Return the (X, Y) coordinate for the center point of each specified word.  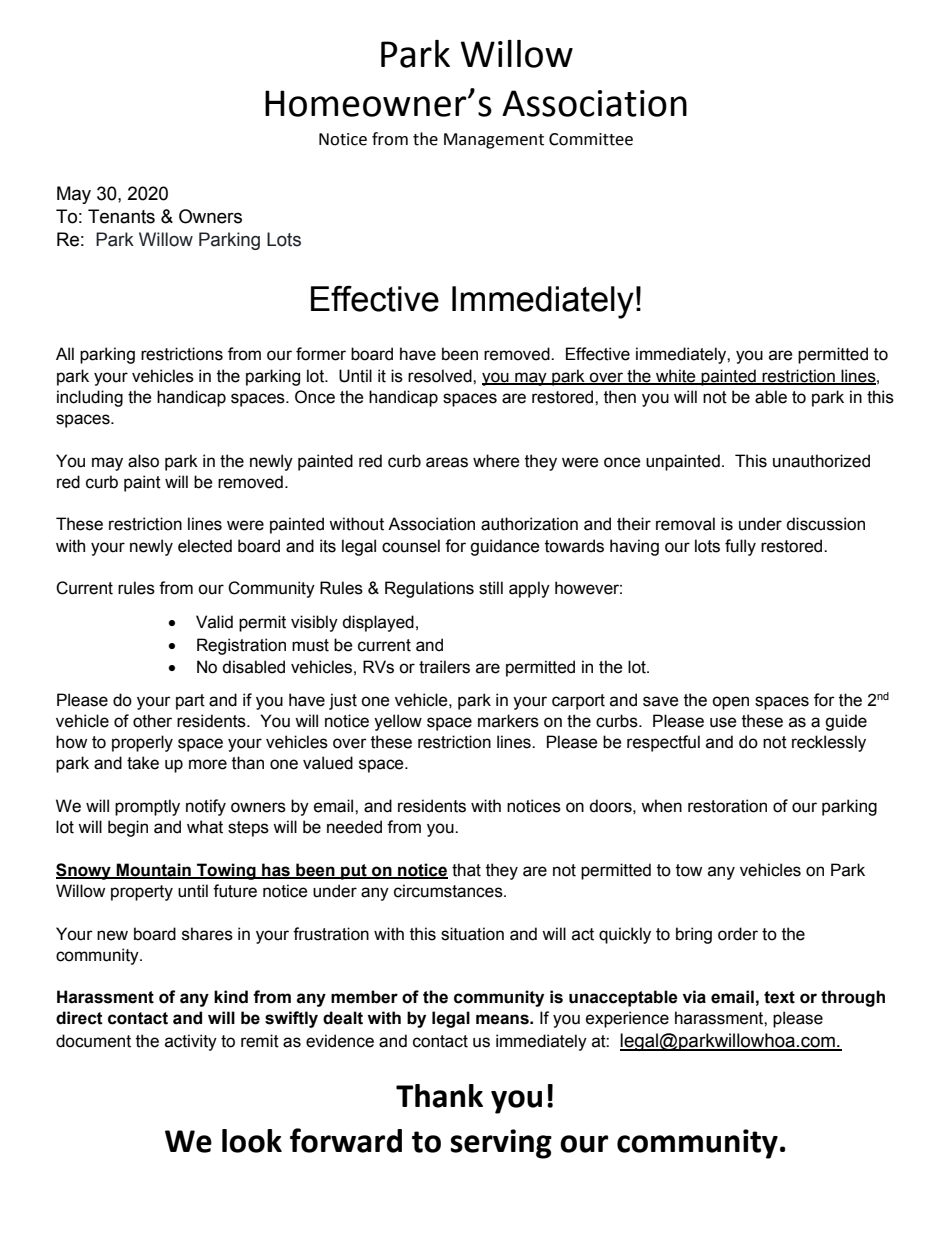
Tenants (121, 216)
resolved (441, 376)
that (466, 870)
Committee (591, 139)
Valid (214, 622)
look (252, 1141)
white (676, 376)
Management (494, 141)
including (90, 398)
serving (501, 1144)
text (779, 997)
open (730, 703)
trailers (444, 667)
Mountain (154, 870)
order (738, 934)
